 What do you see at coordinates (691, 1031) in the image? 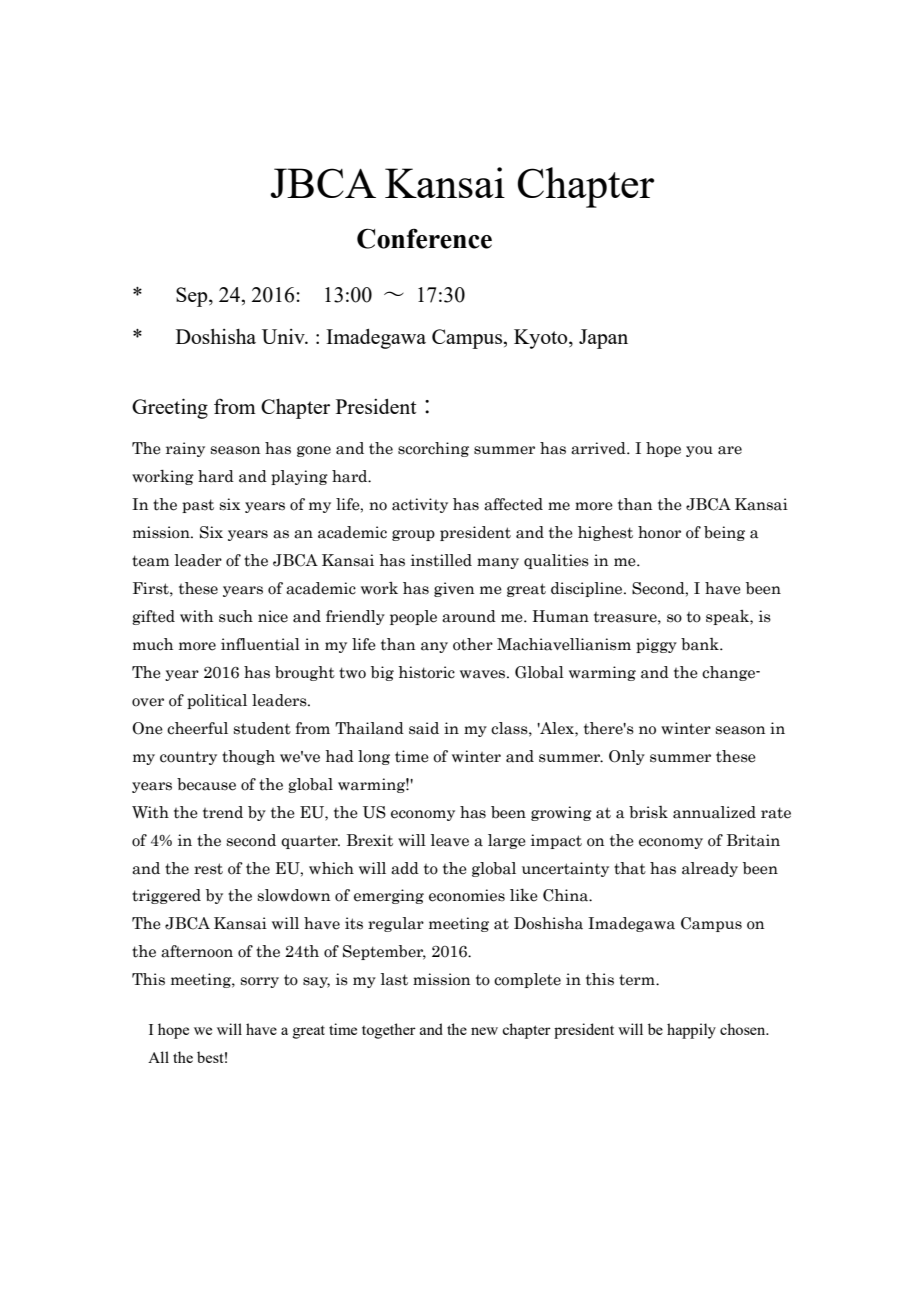
I see `happily` at bounding box center [691, 1031].
